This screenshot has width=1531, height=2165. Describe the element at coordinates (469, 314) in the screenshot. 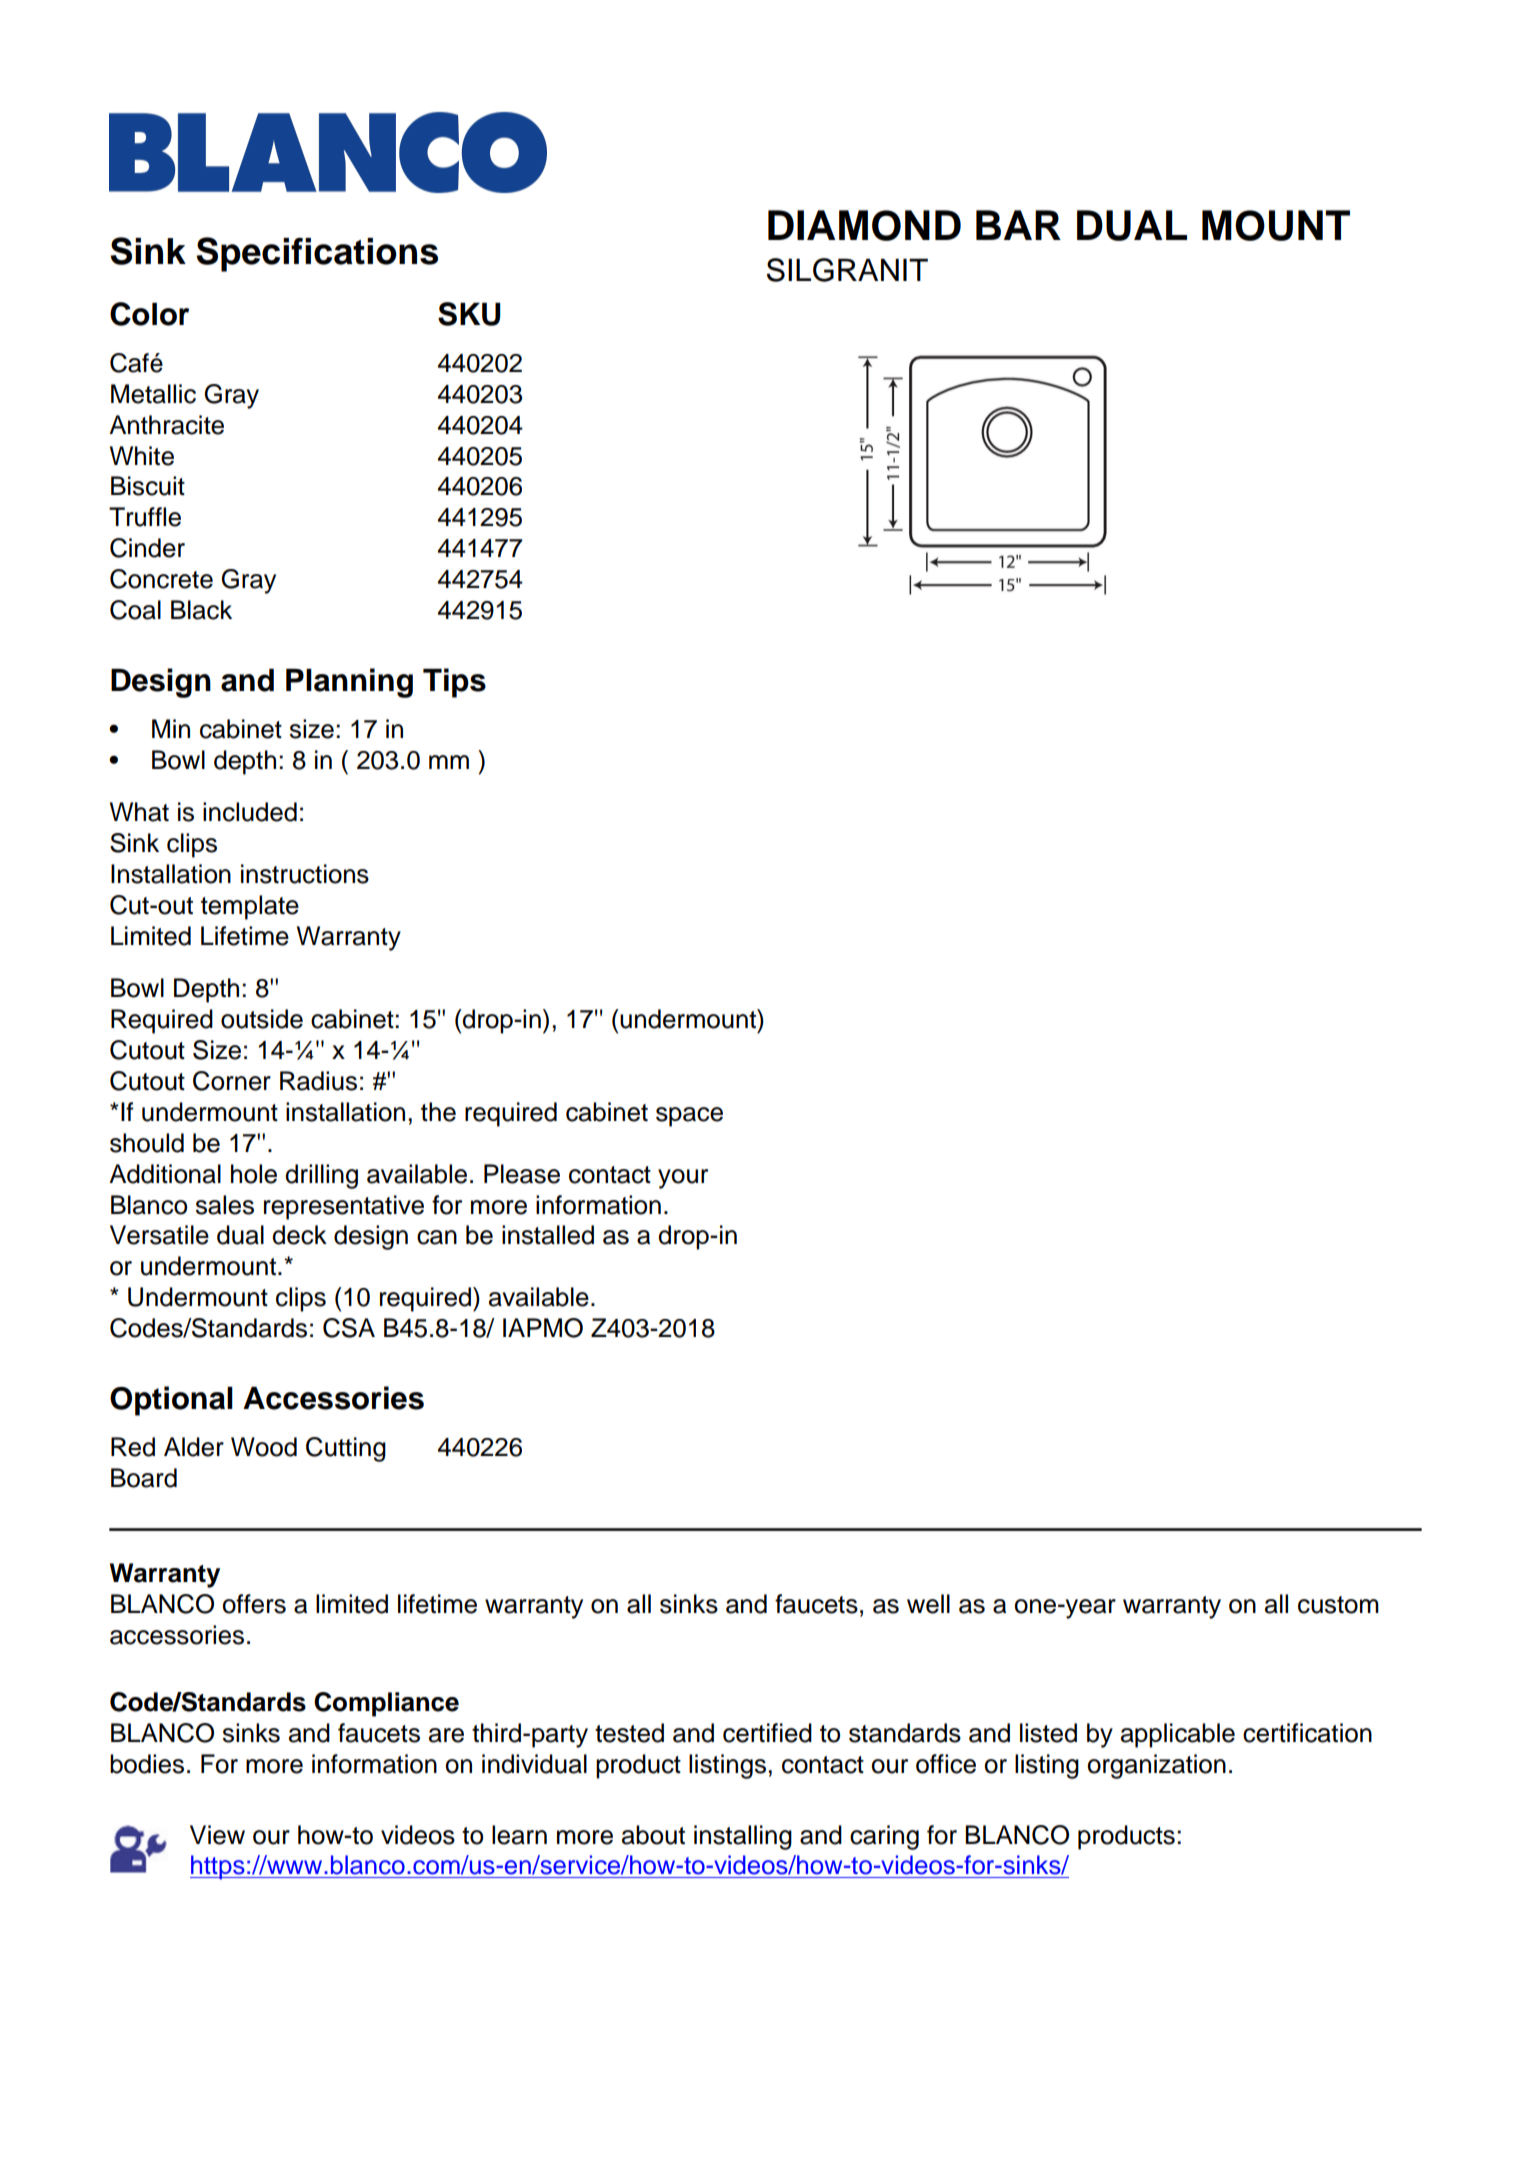

I see `SKU` at that location.
